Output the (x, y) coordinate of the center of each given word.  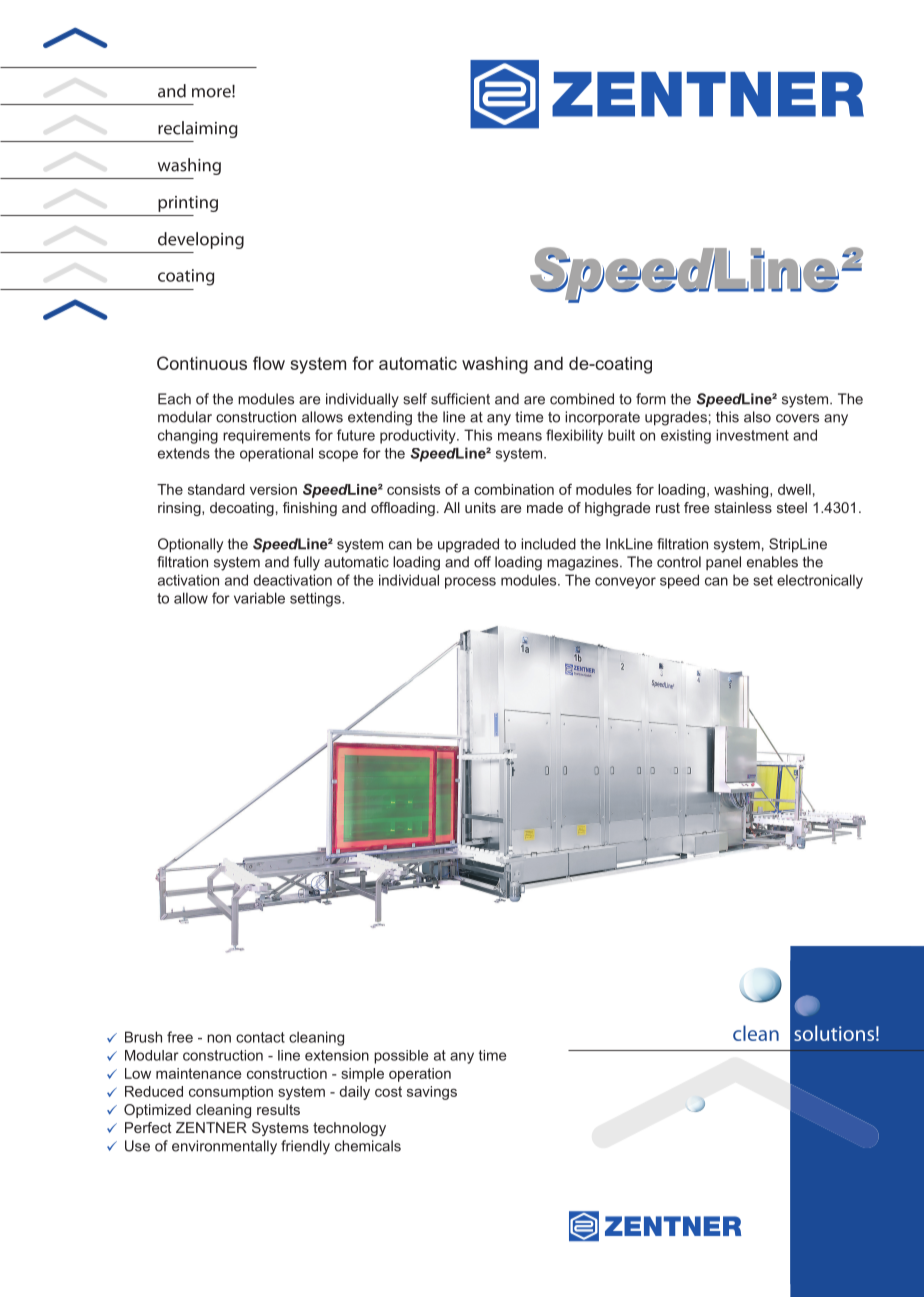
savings (432, 1093)
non (219, 1038)
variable (259, 598)
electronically (820, 581)
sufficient (460, 399)
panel (723, 563)
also (757, 417)
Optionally (190, 545)
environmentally (224, 1147)
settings (316, 599)
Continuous (202, 363)
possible (401, 1057)
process (470, 583)
